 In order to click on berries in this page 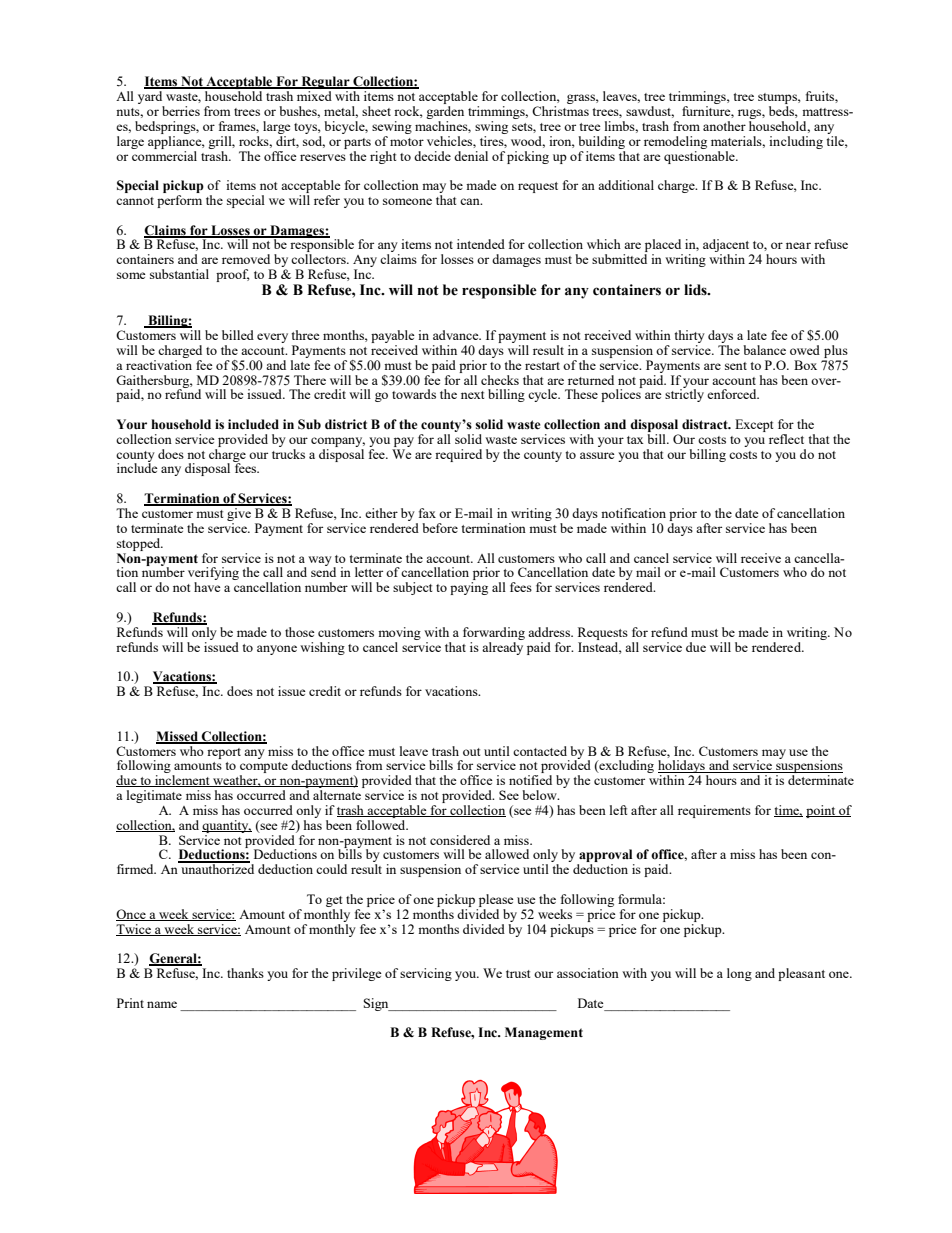, I will do `click(181, 111)`.
